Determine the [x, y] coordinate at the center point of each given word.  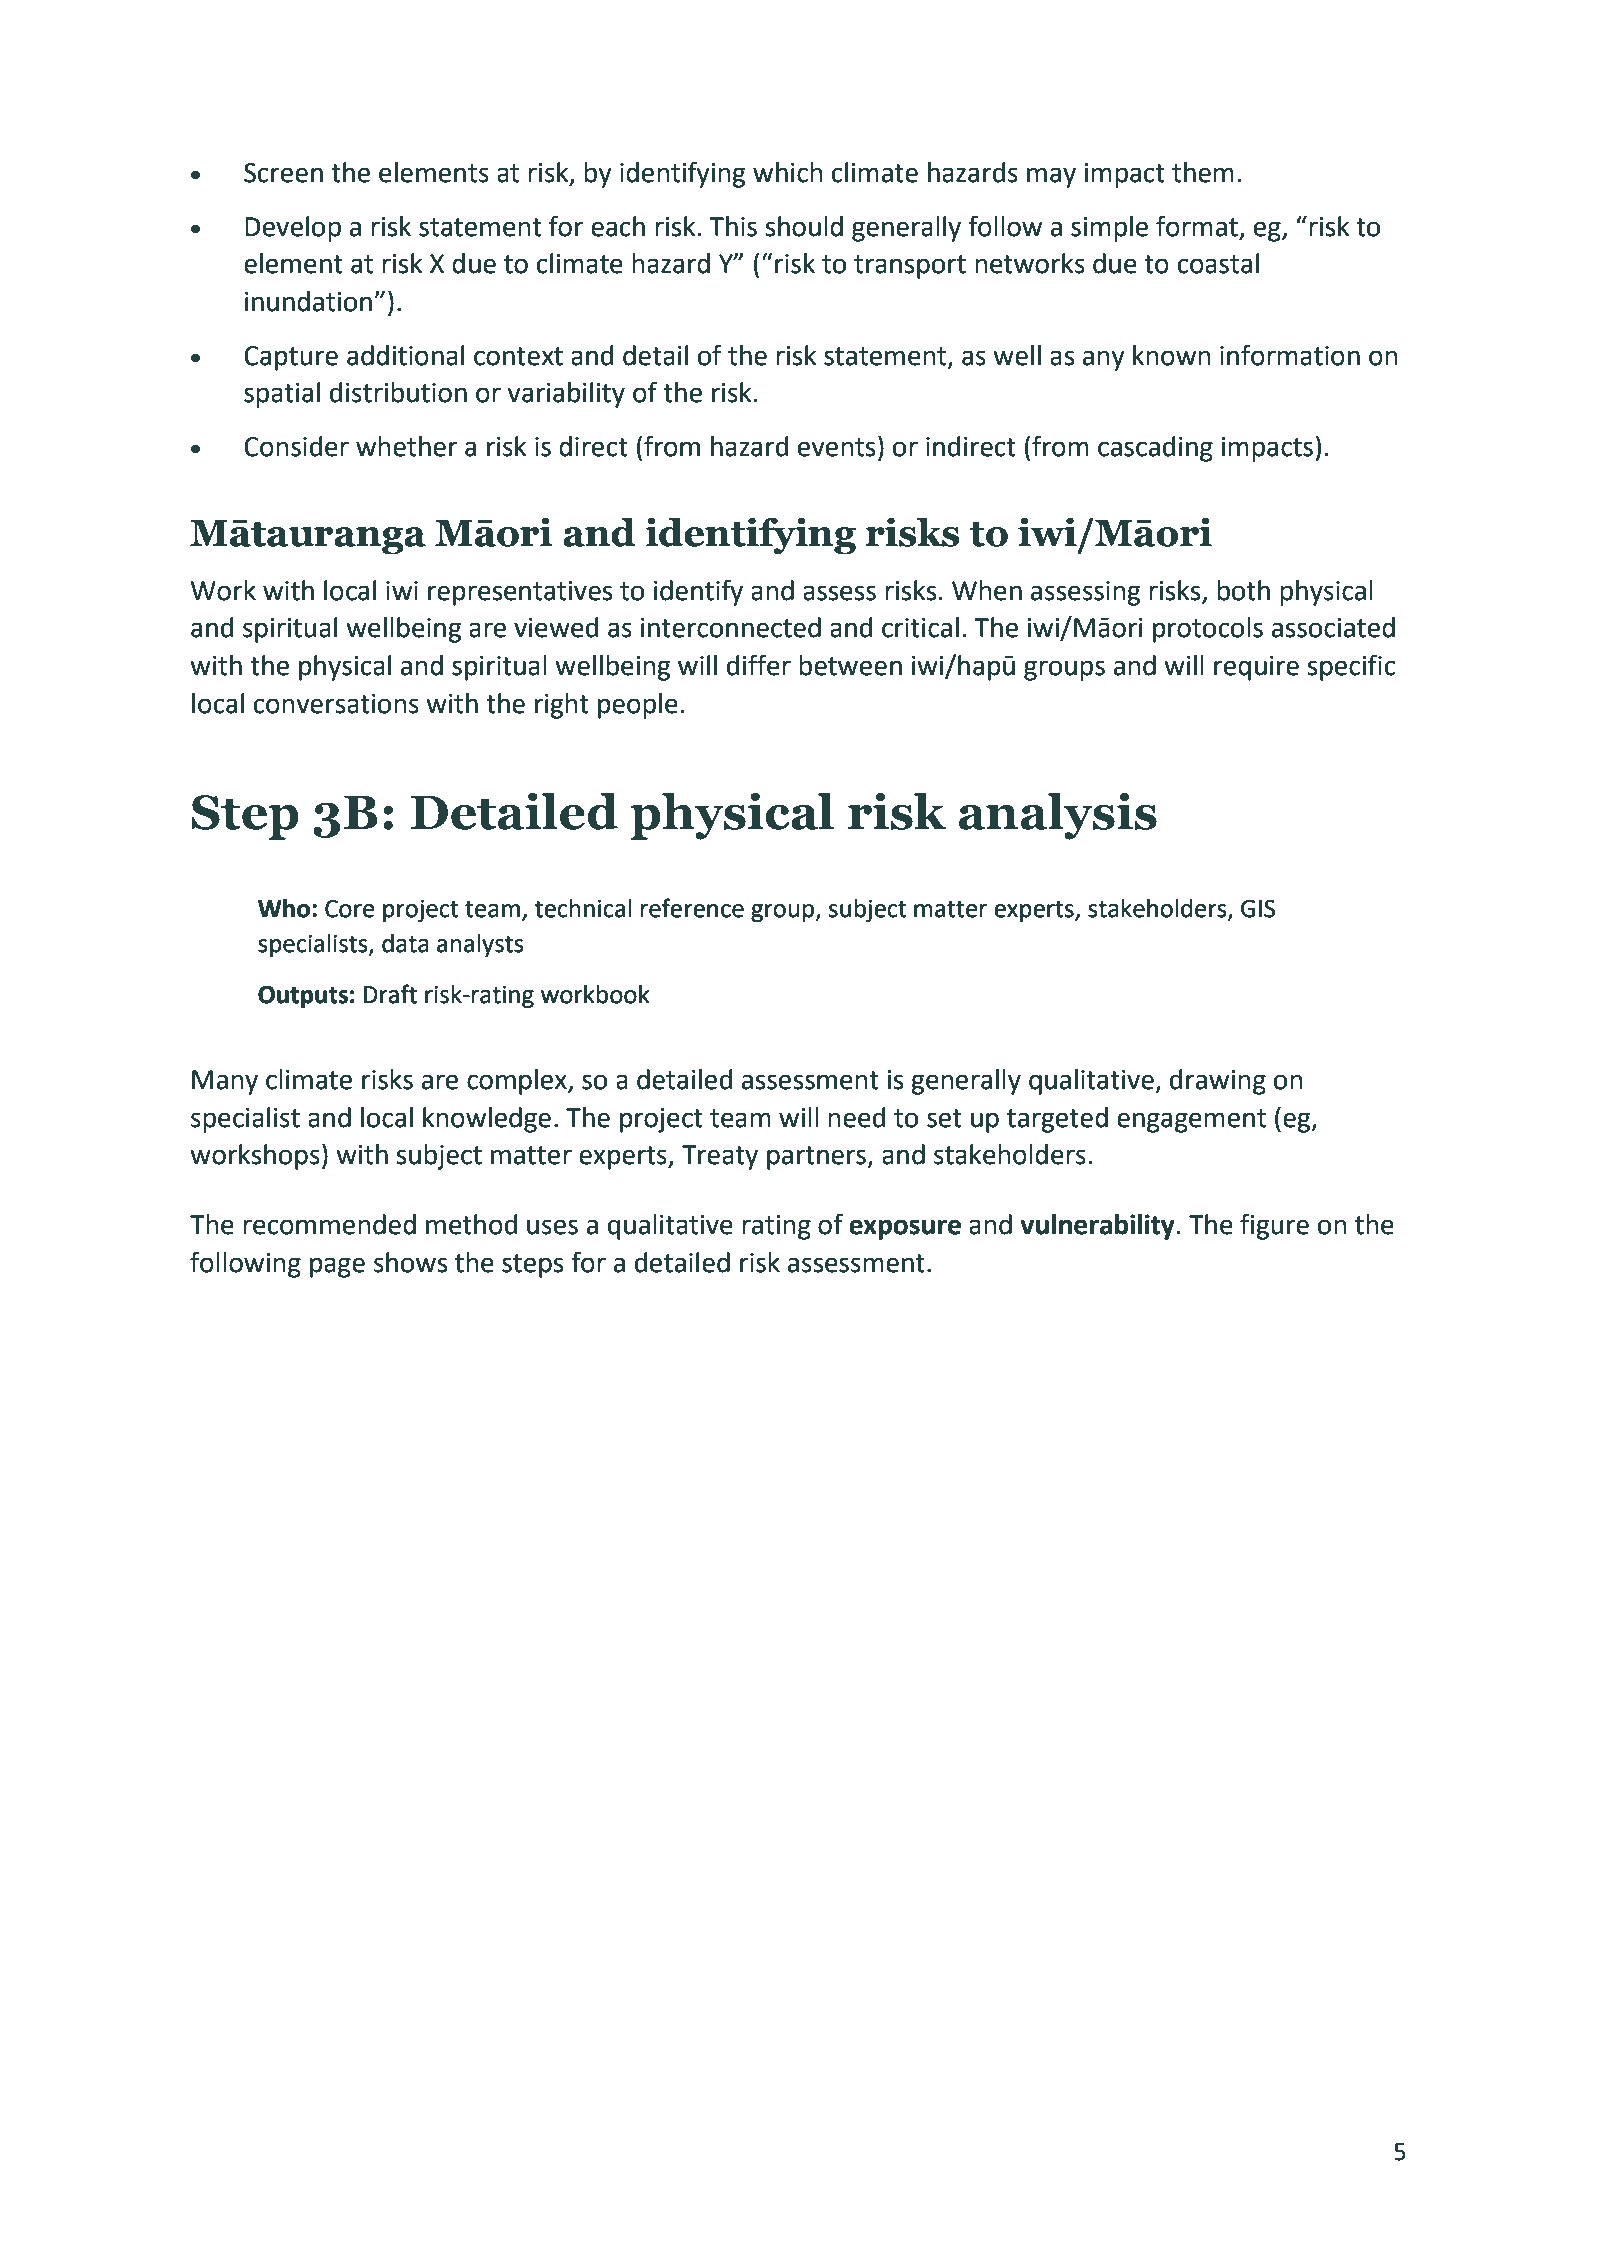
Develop [293, 229]
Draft [390, 994]
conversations [336, 704]
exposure [905, 1229]
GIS [1258, 909]
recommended [329, 1224]
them [1203, 172]
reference [692, 908]
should [804, 226]
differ [759, 665]
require [1256, 668]
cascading [1155, 449]
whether [407, 446]
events [836, 447]
